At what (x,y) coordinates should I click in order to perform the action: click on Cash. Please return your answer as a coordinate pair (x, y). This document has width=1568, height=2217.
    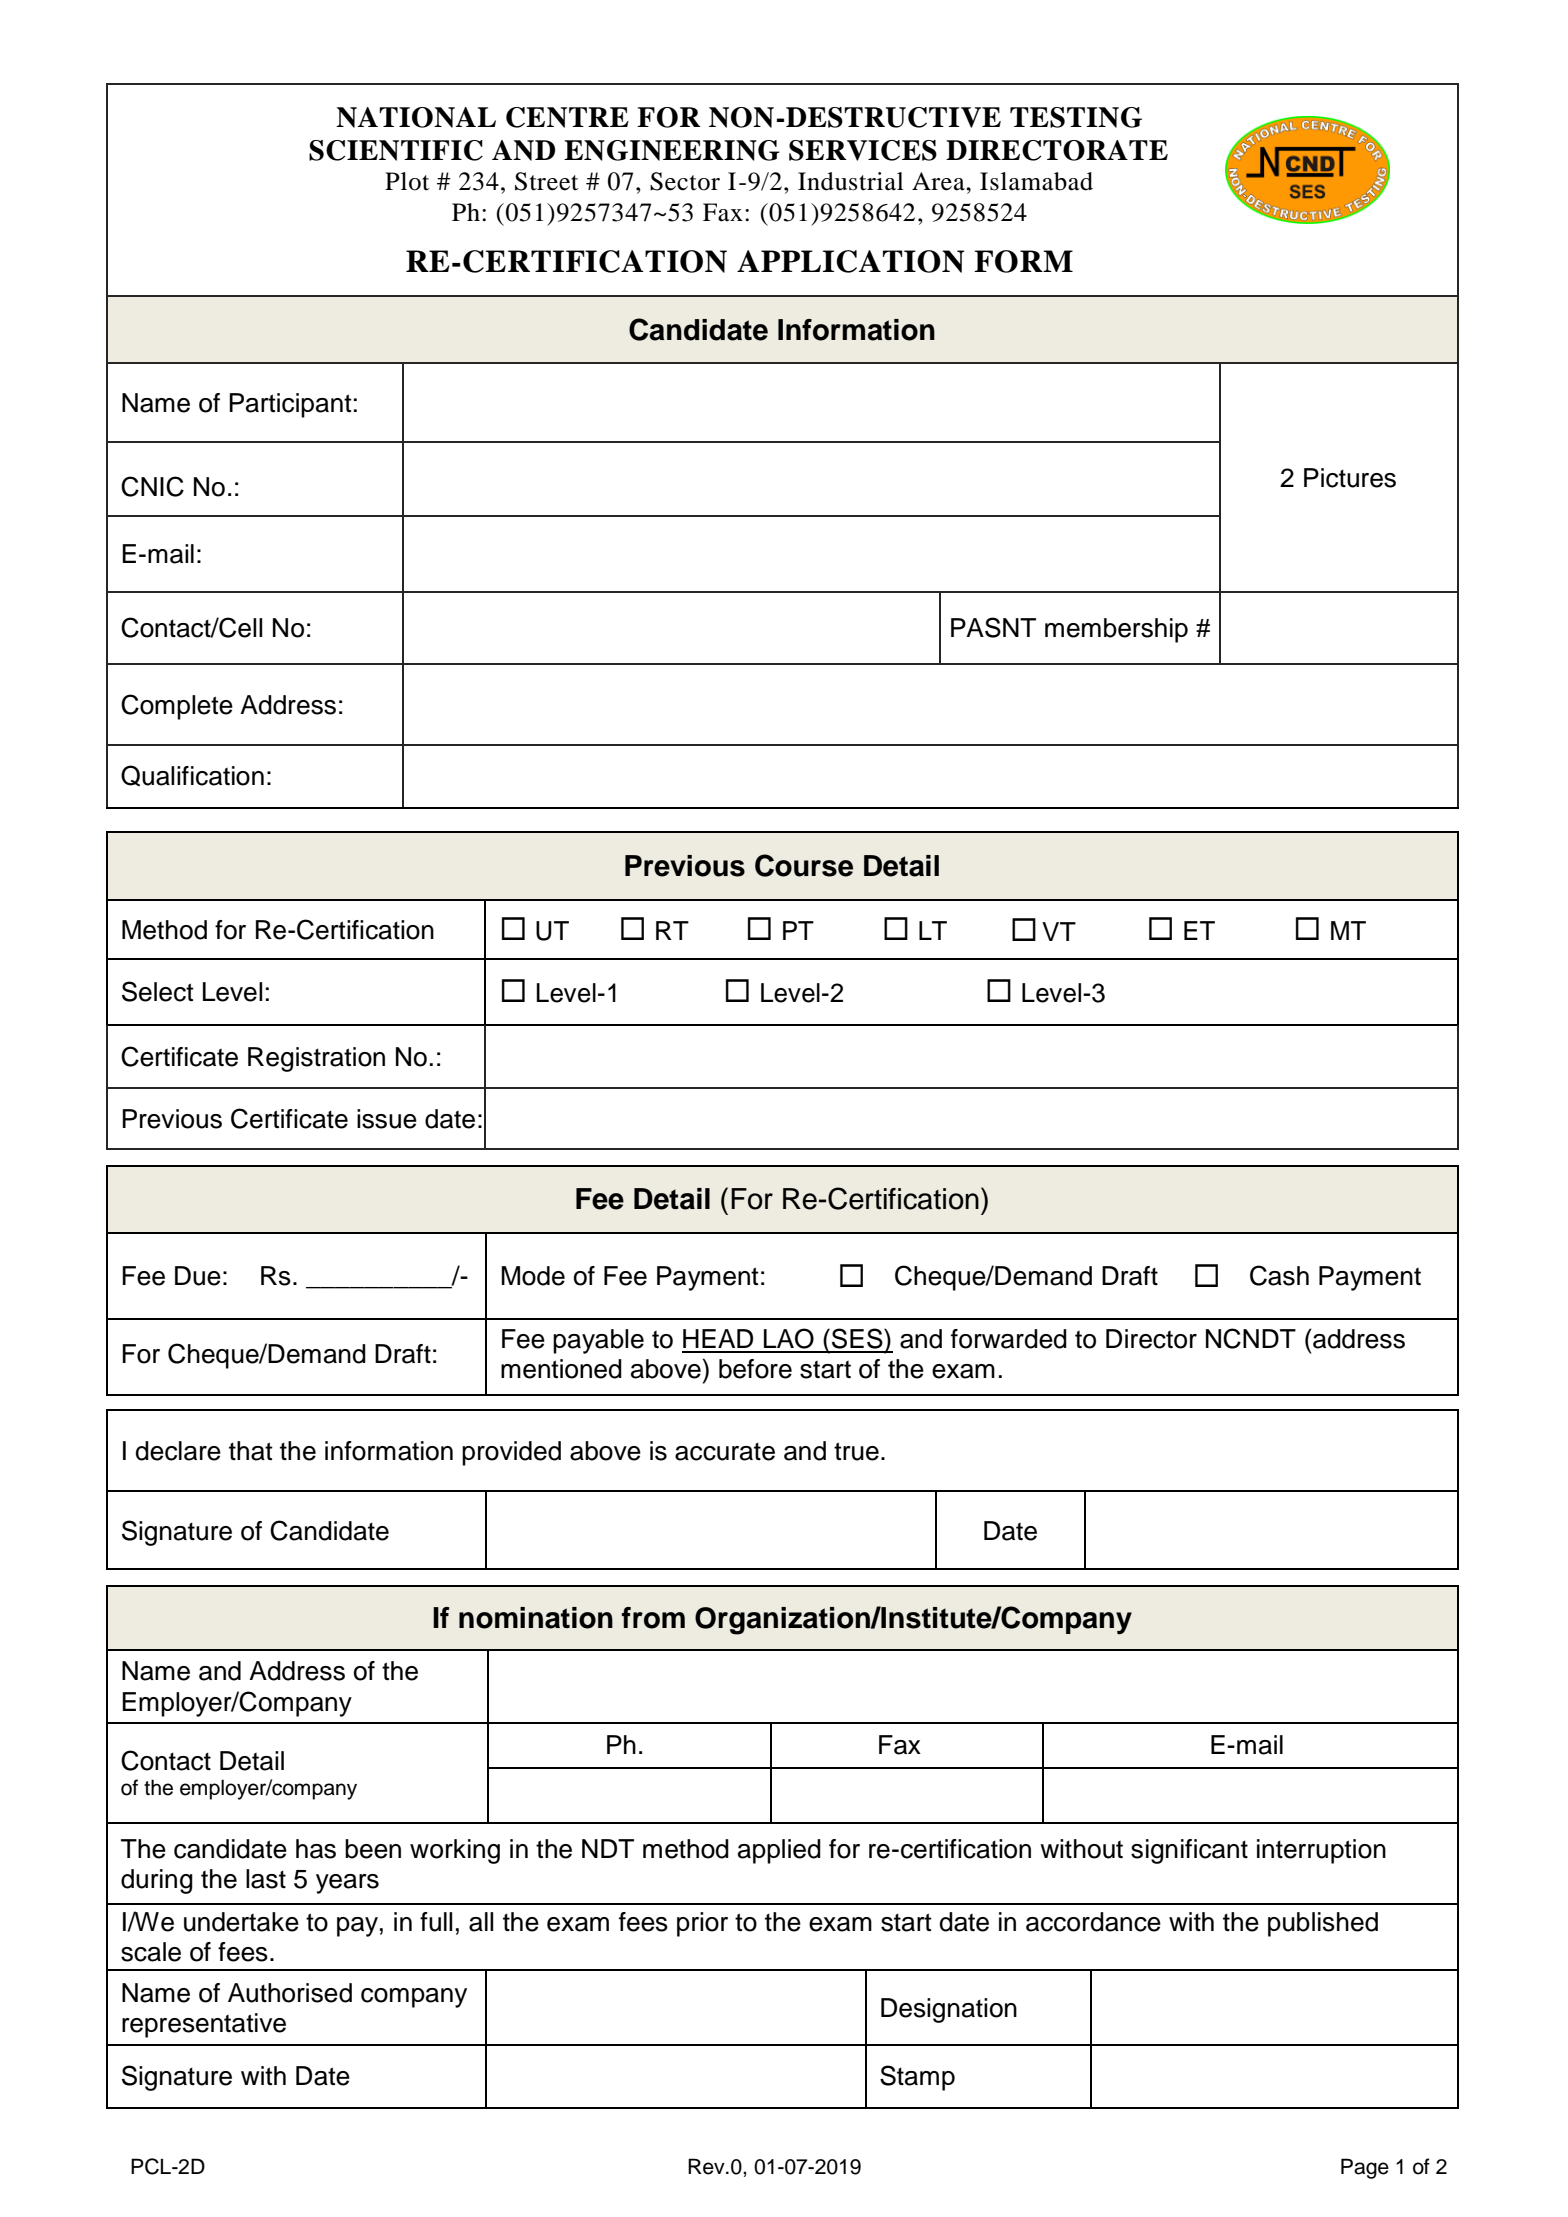
    Looking at the image, I should click on (1279, 1275).
